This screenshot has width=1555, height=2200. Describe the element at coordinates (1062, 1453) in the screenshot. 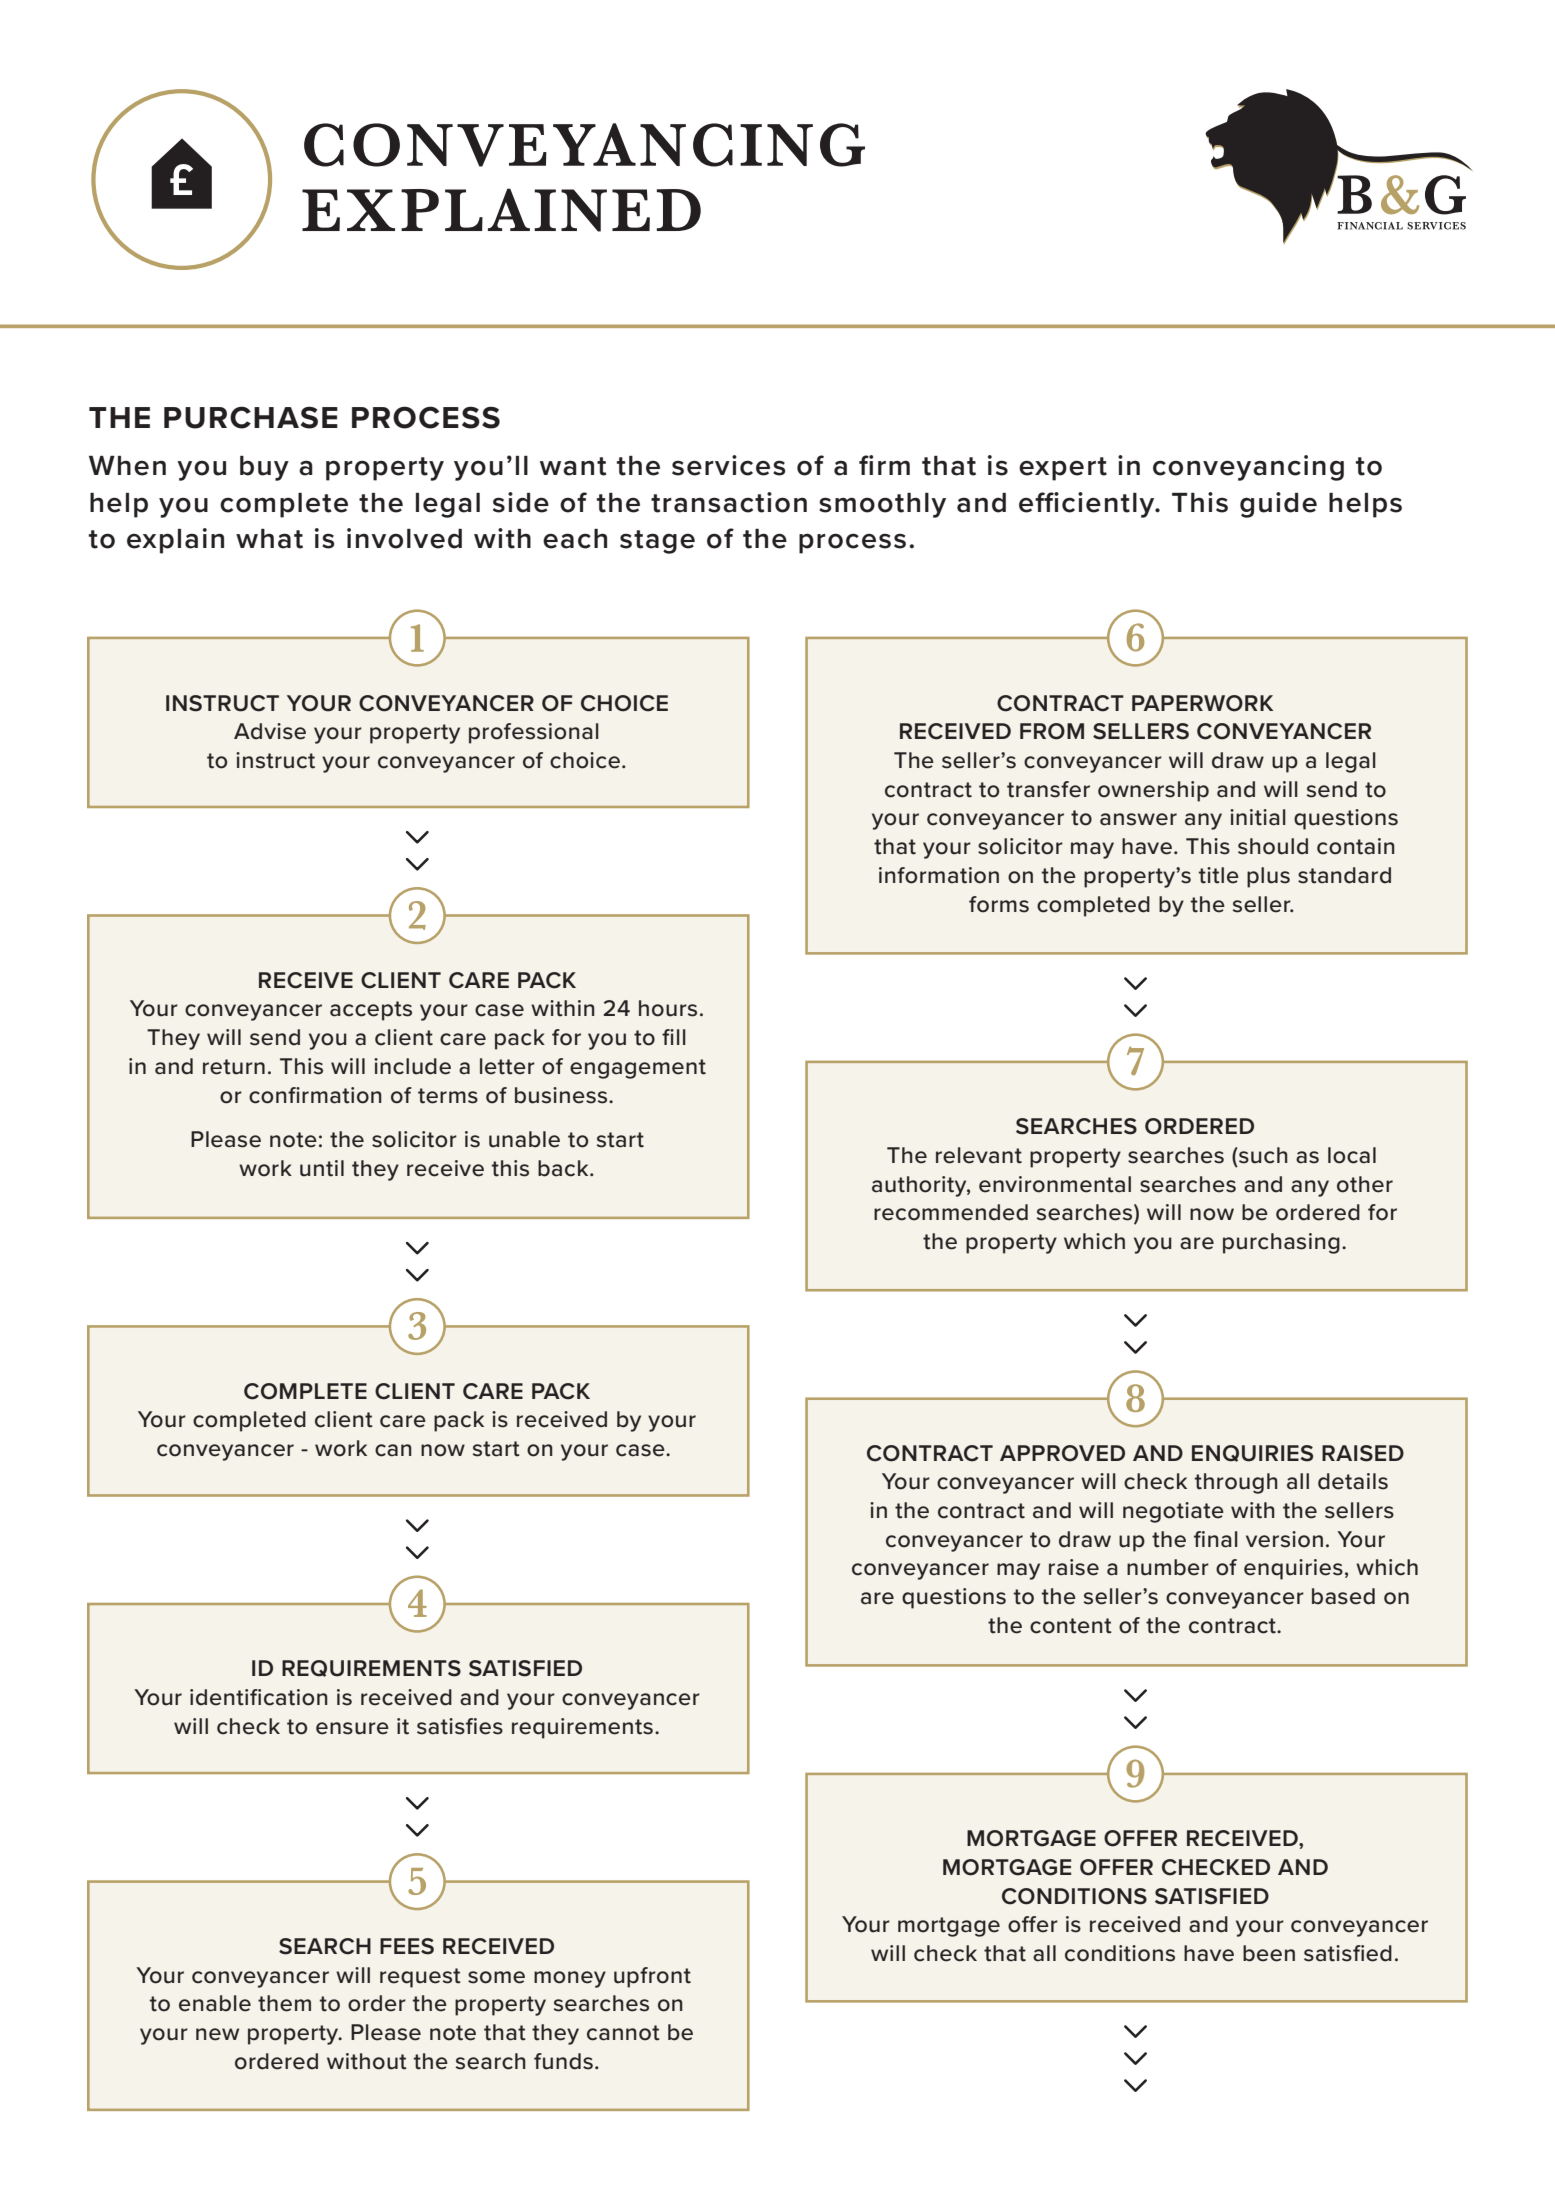

I see `APPROVED` at that location.
